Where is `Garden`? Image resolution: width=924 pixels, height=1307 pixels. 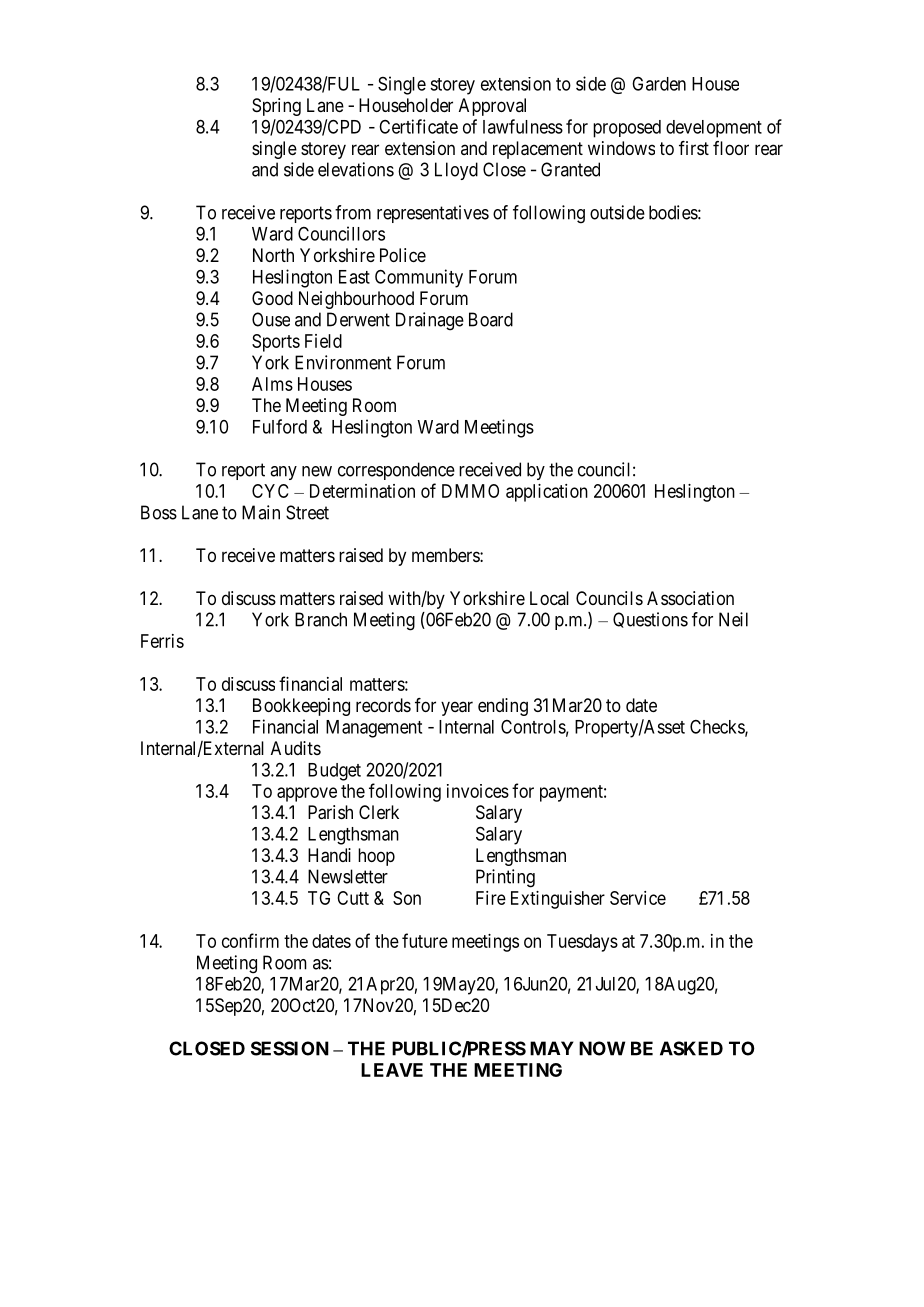 Garden is located at coordinates (659, 84).
